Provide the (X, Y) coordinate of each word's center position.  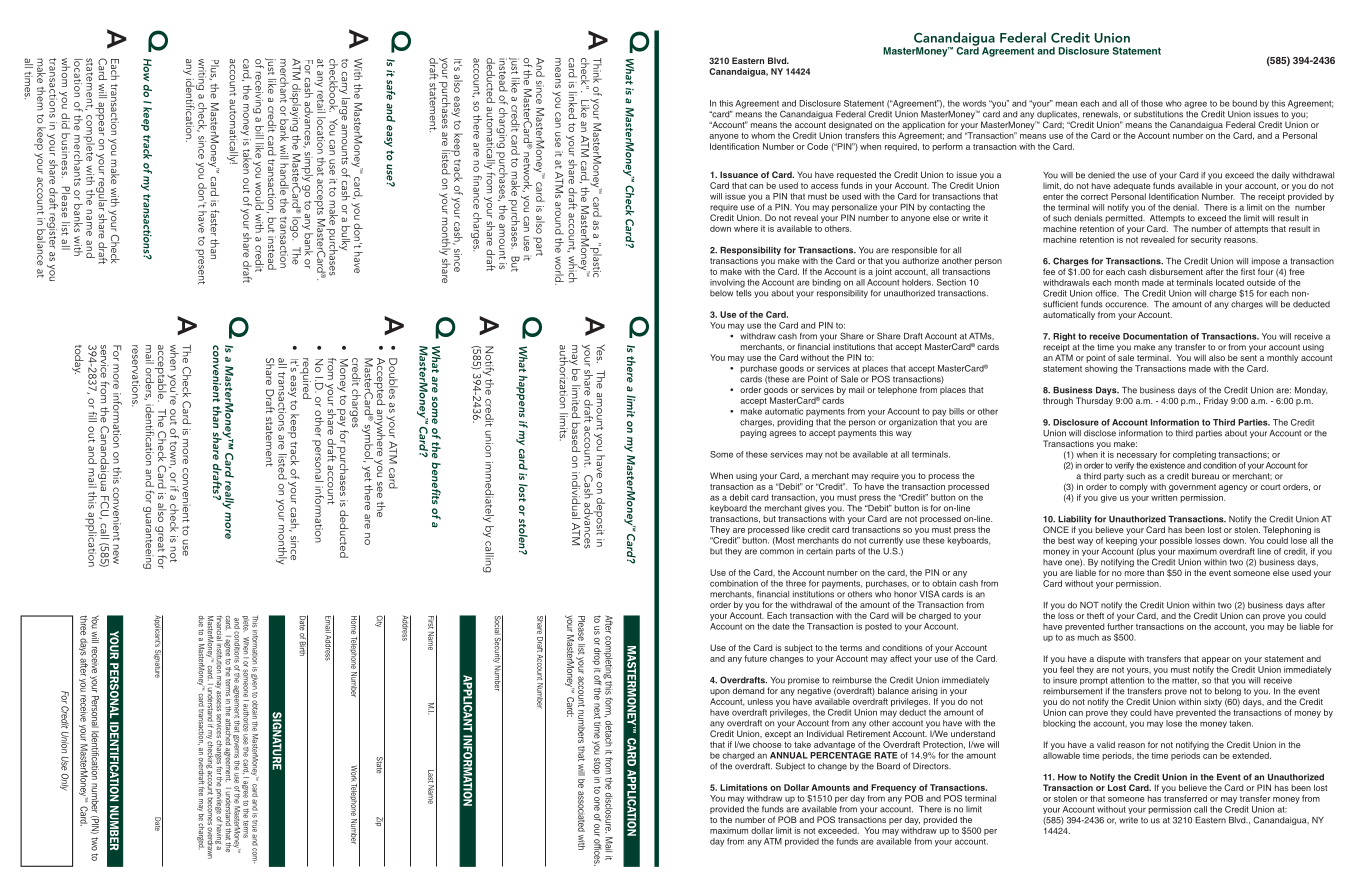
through (1058, 401)
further (1120, 626)
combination (734, 583)
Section (951, 282)
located (1230, 282)
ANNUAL (789, 755)
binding (826, 283)
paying (753, 433)
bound (1244, 103)
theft (1095, 615)
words (974, 103)
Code (817, 146)
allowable (1061, 755)
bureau (1205, 476)
